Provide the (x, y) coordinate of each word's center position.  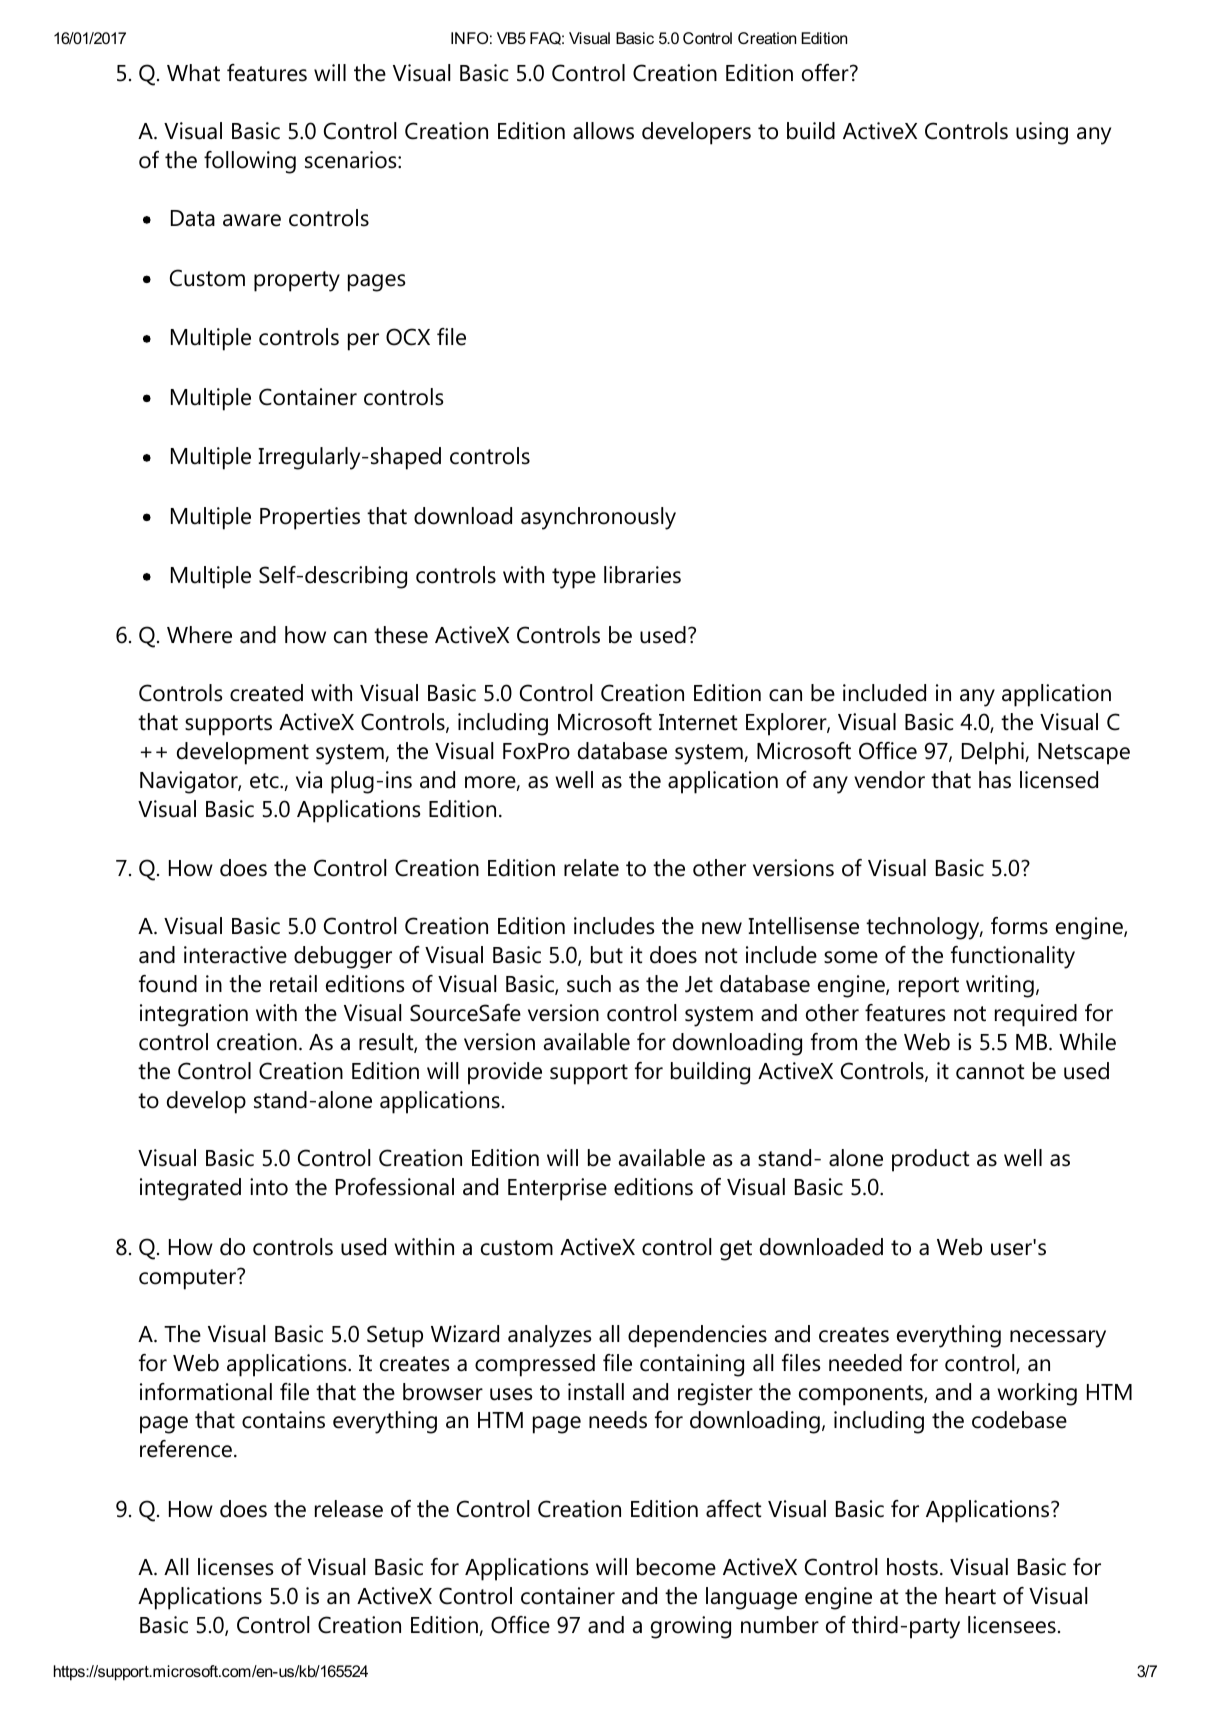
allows (603, 131)
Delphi (994, 753)
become (676, 1567)
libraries (642, 575)
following (250, 162)
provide (505, 1073)
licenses (235, 1567)
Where (199, 635)
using (1042, 133)
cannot (990, 1072)
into (269, 1187)
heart (971, 1596)
